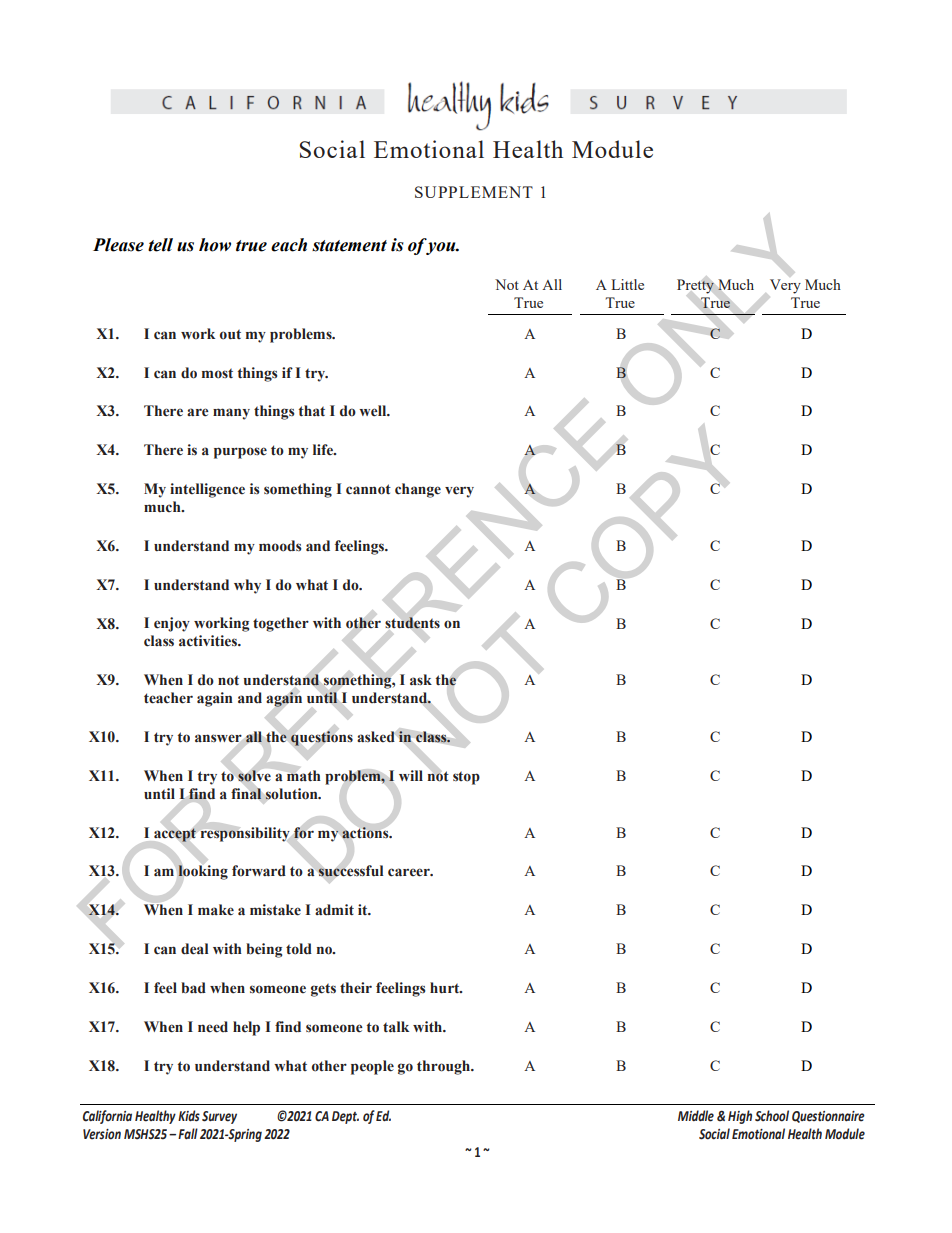 This document has height=1233, width=952. Describe the element at coordinates (444, 1067) in the document. I see `through` at that location.
